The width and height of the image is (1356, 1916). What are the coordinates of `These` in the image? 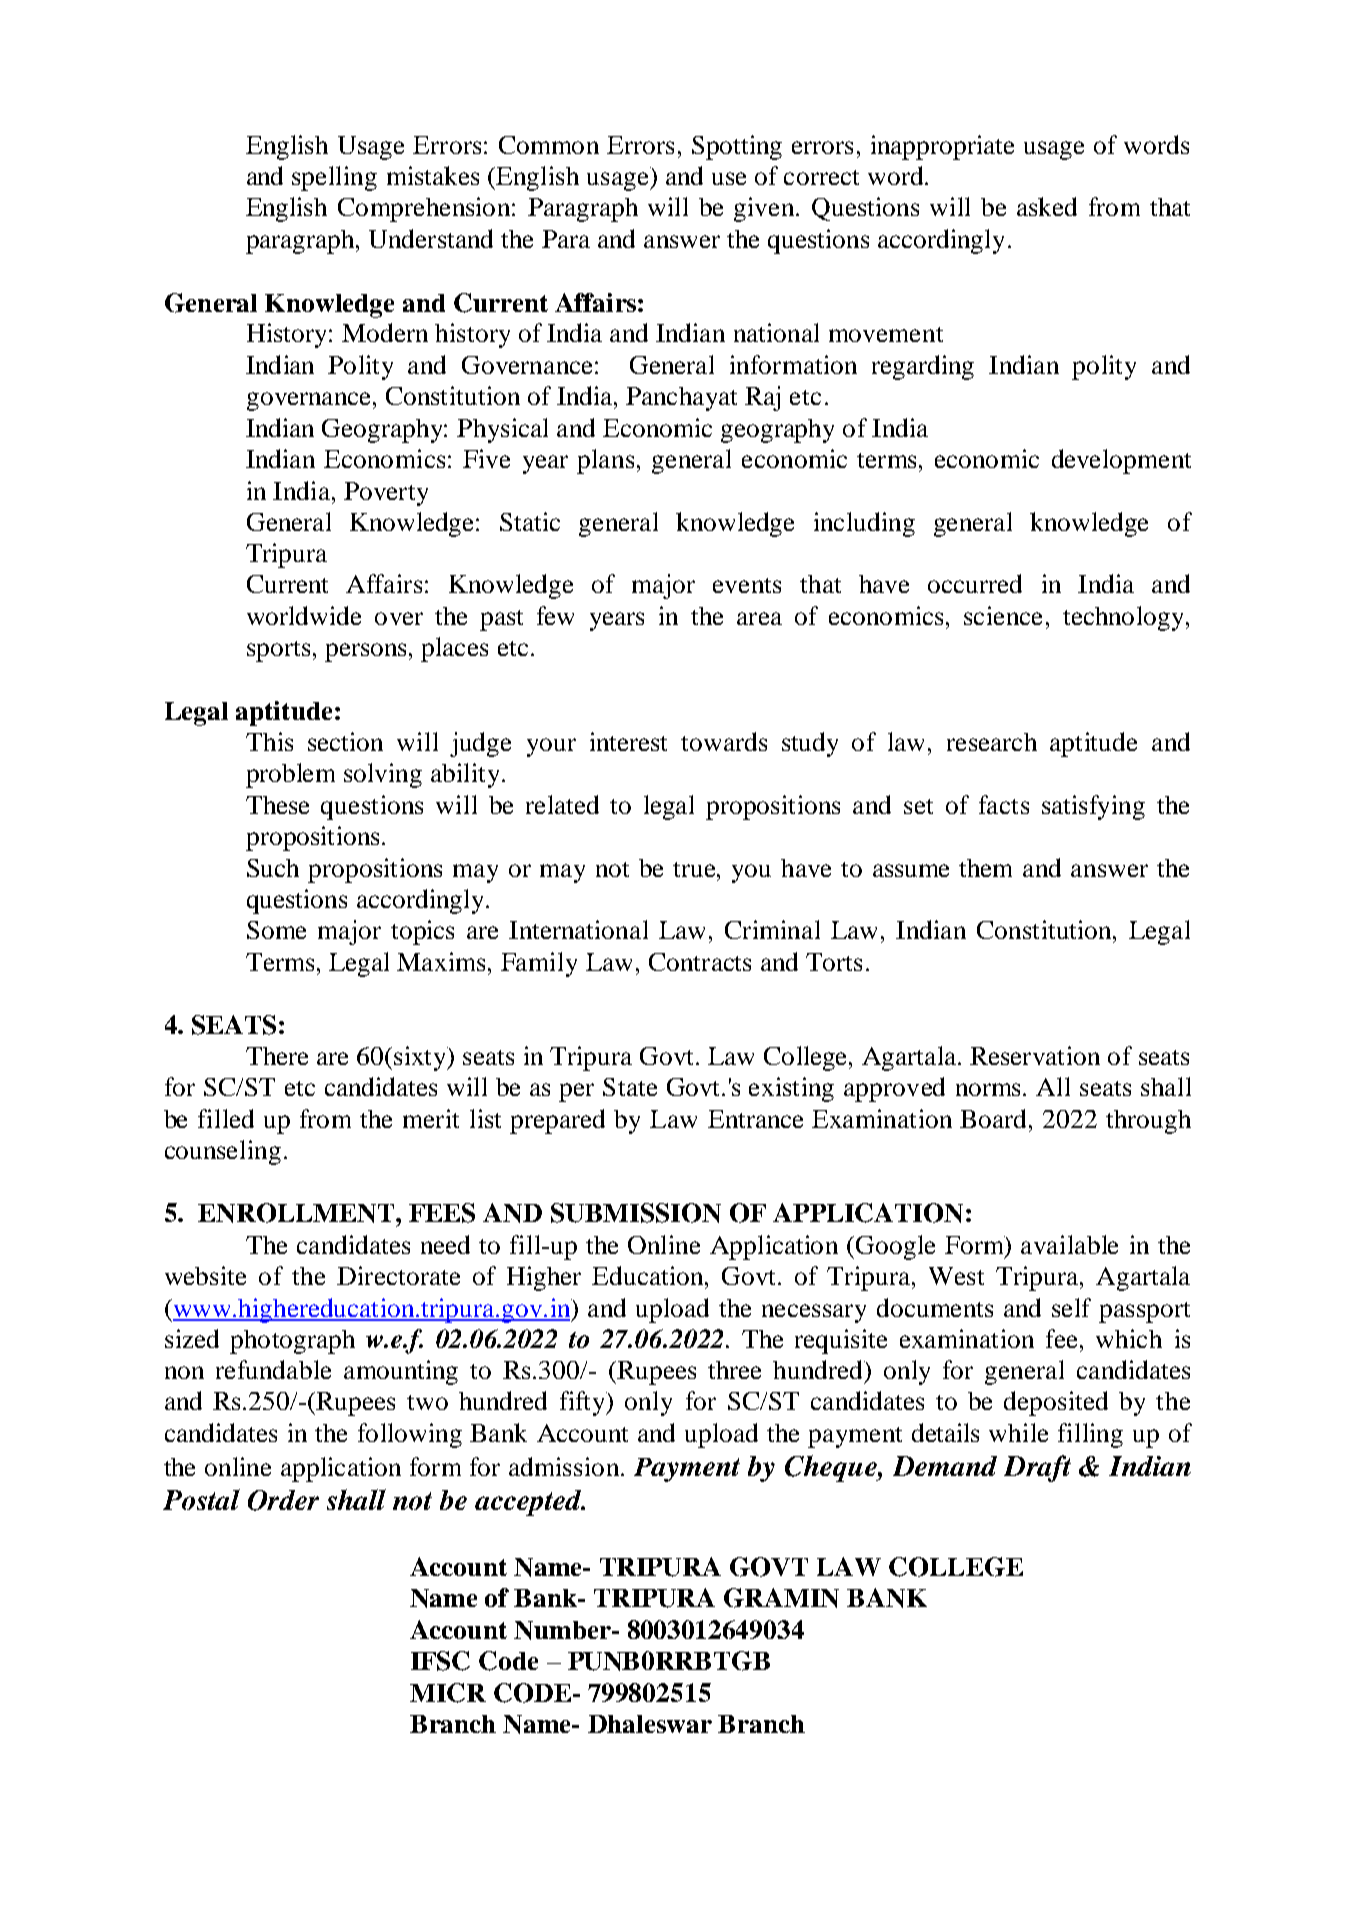 It's located at (277, 805).
